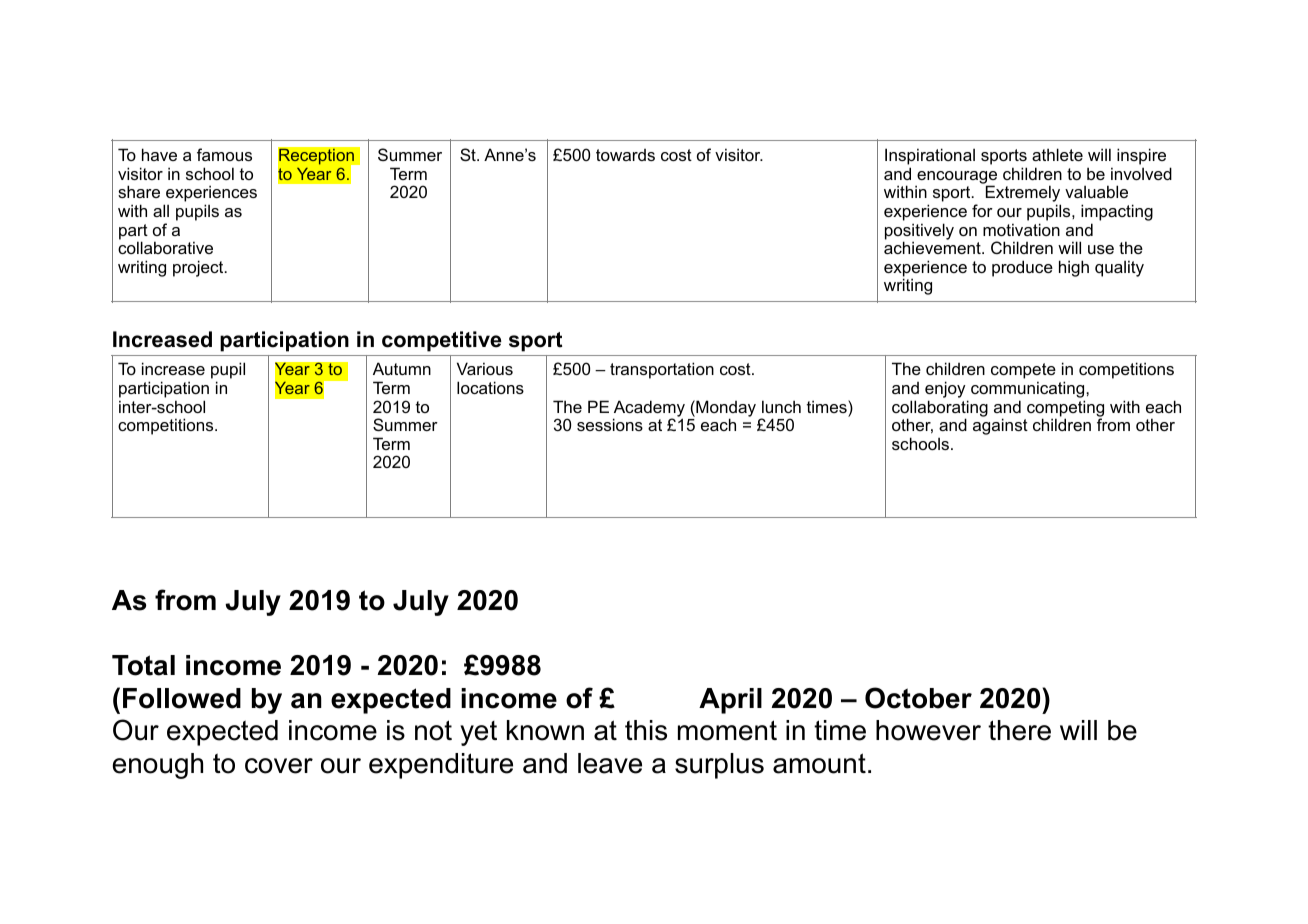 The image size is (1308, 924). Describe the element at coordinates (279, 766) in the page. I see `cover` at that location.
